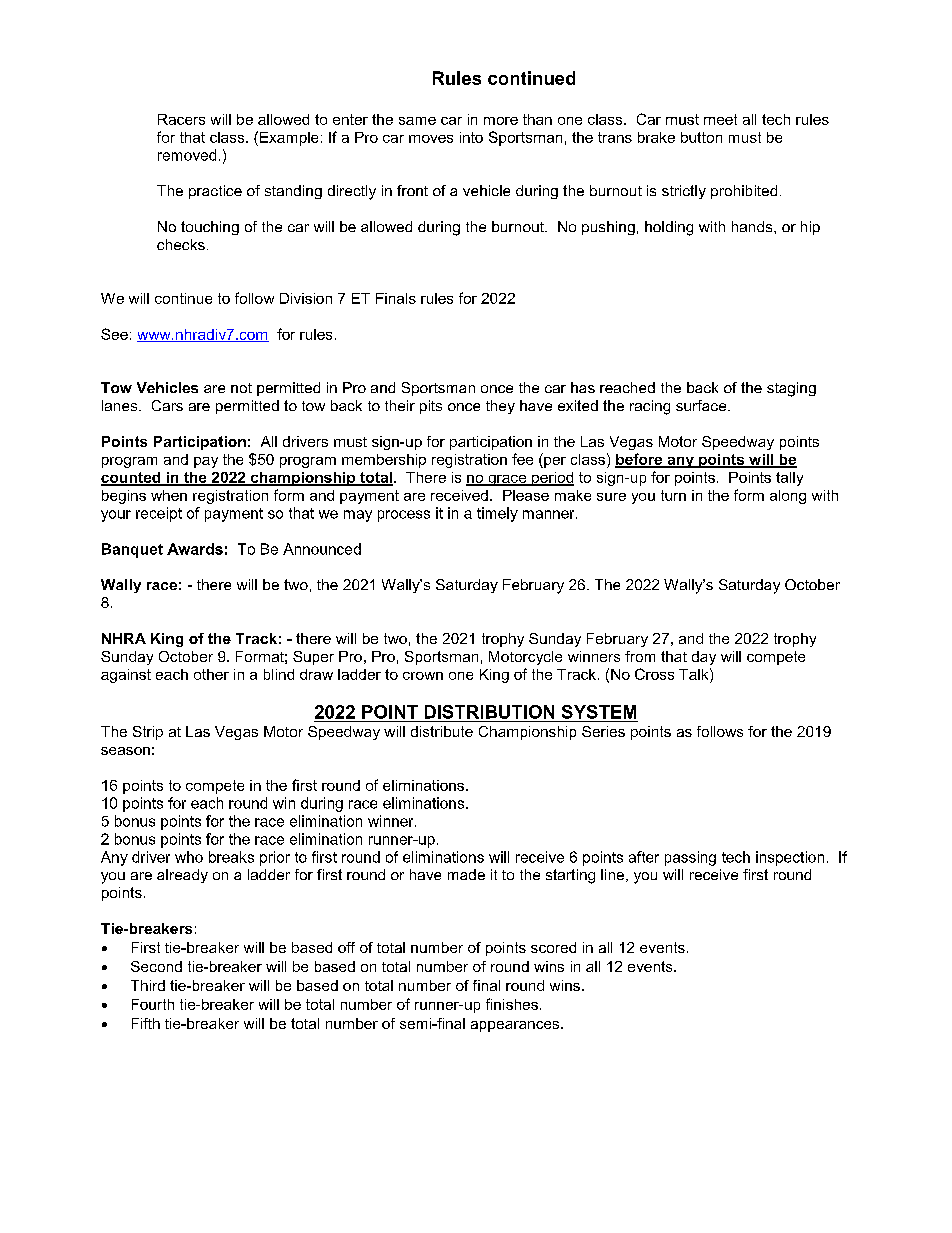 The width and height of the screenshot is (952, 1233). I want to click on into, so click(471, 137).
